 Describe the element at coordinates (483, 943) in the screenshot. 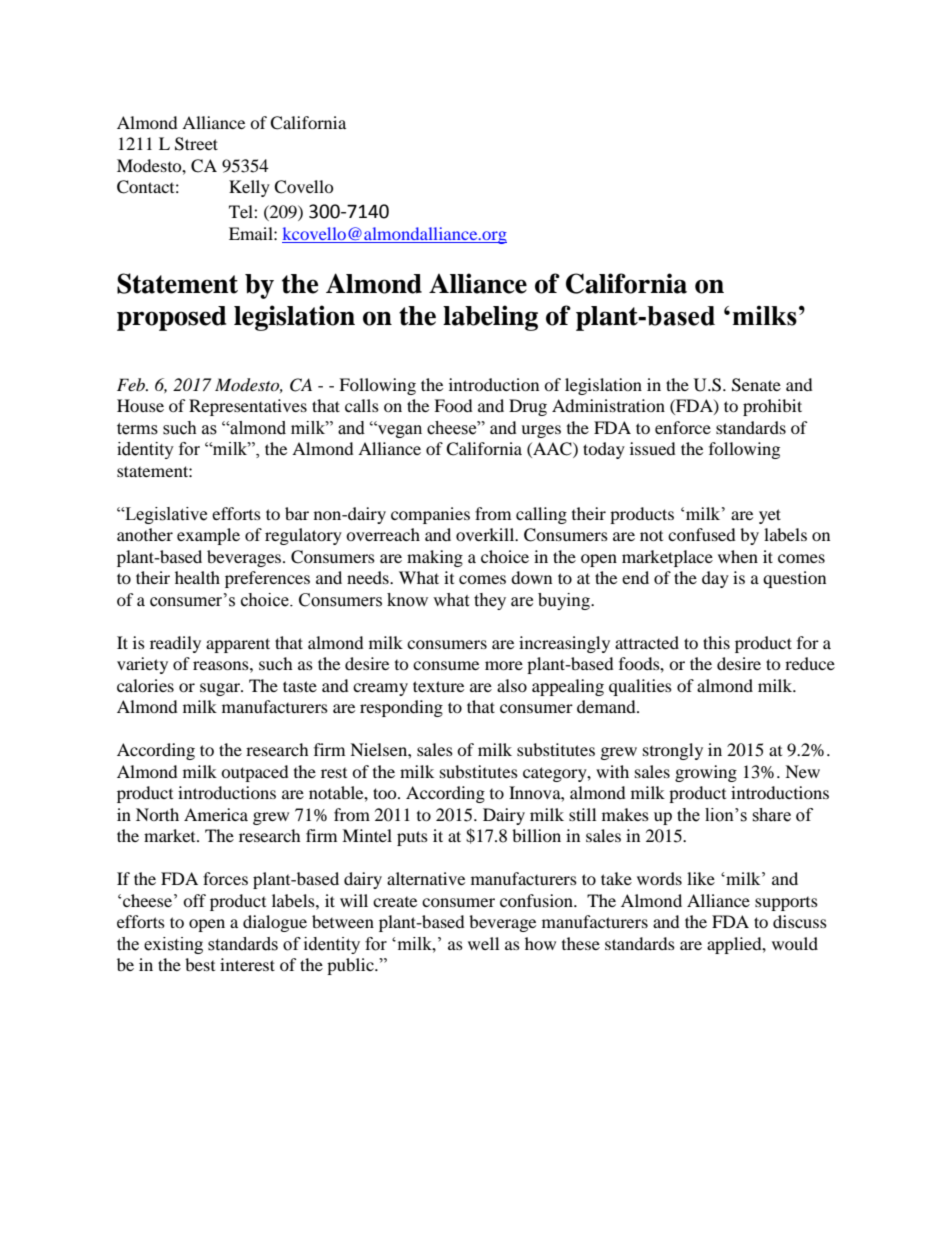

I see `well` at that location.
